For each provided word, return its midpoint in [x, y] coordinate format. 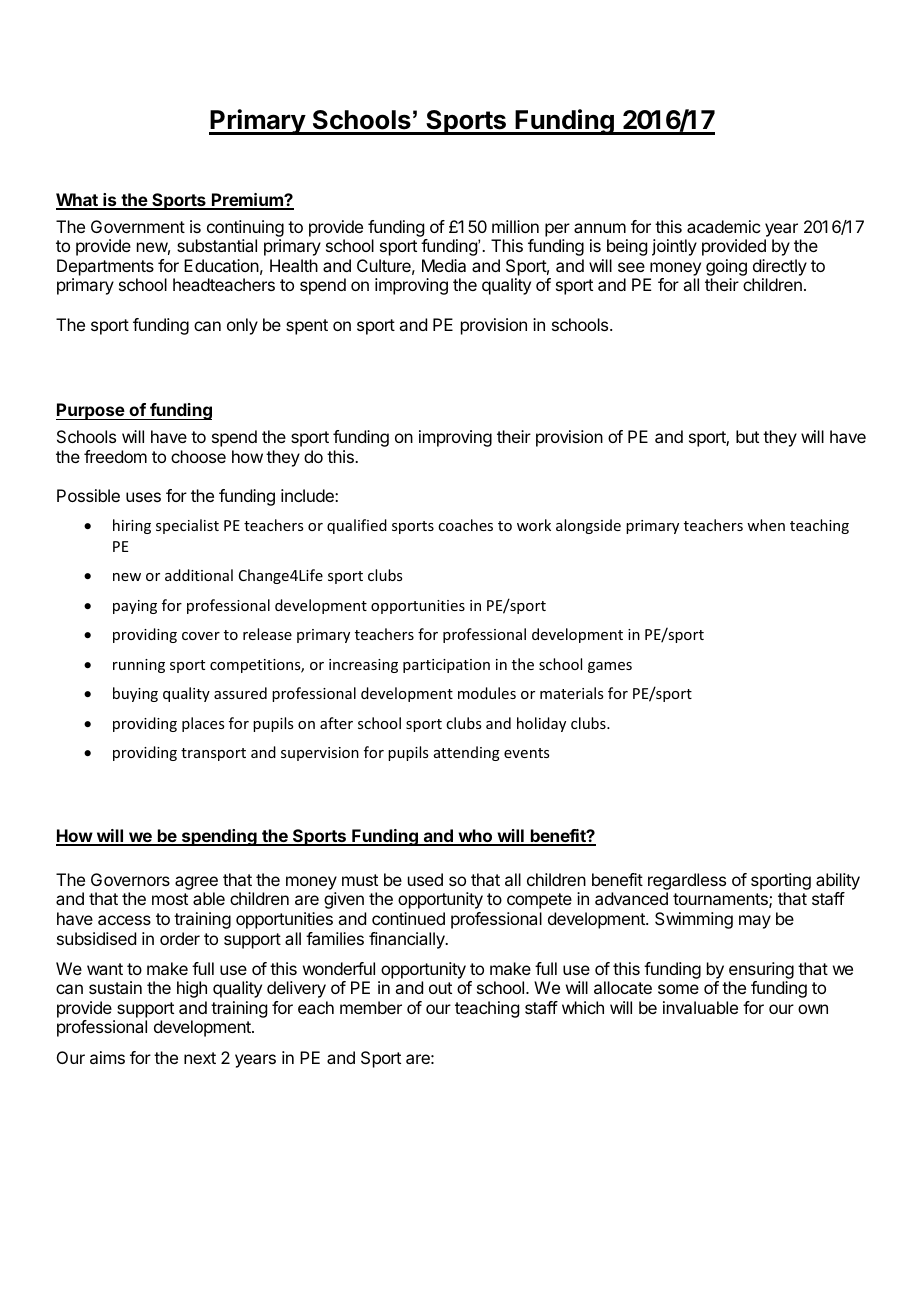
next [200, 1058]
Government [138, 226]
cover [201, 636]
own [813, 1009]
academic [723, 226]
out [440, 988]
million [515, 226]
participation [446, 666]
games [610, 667]
